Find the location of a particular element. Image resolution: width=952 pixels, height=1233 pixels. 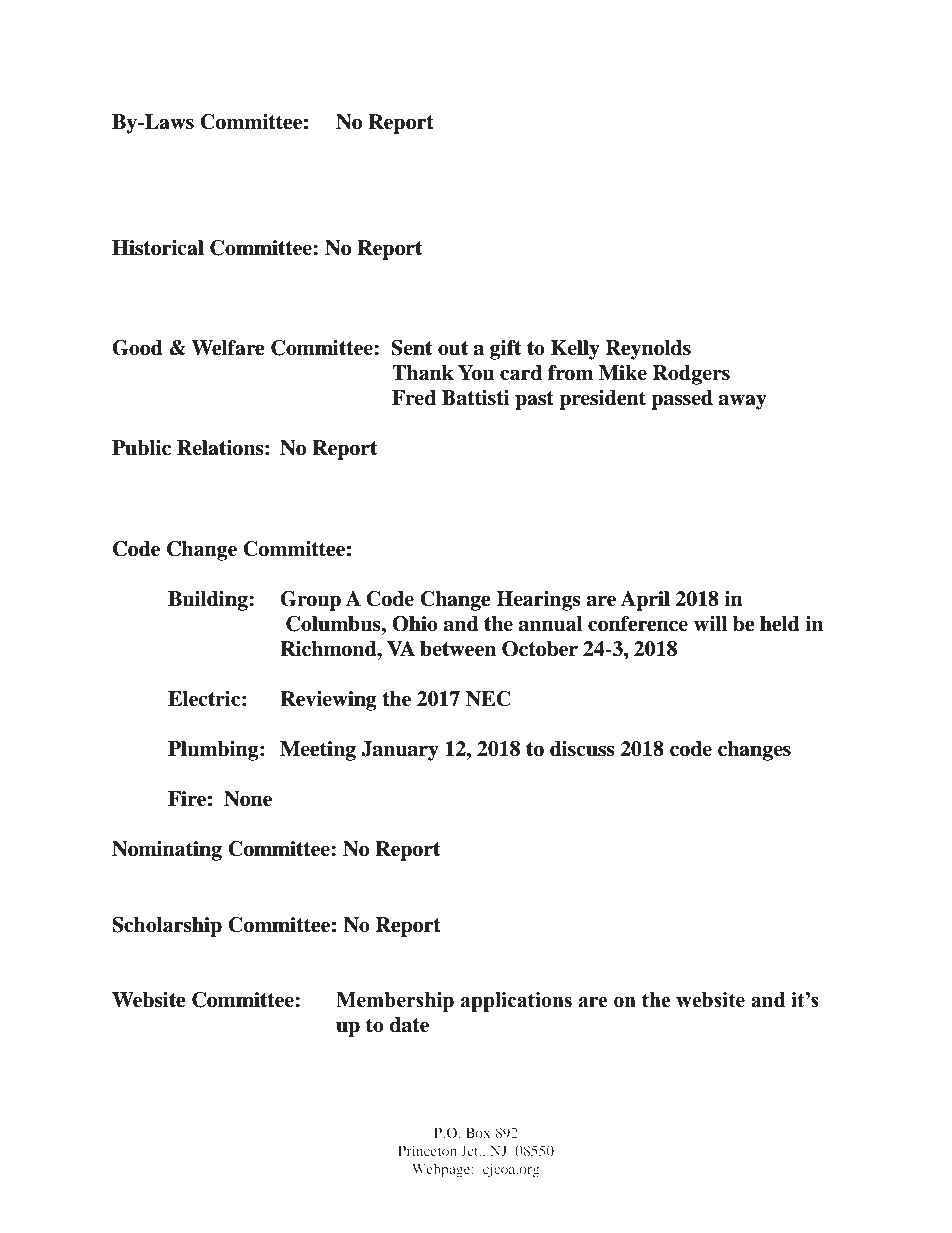

Reynolds is located at coordinates (648, 350).
